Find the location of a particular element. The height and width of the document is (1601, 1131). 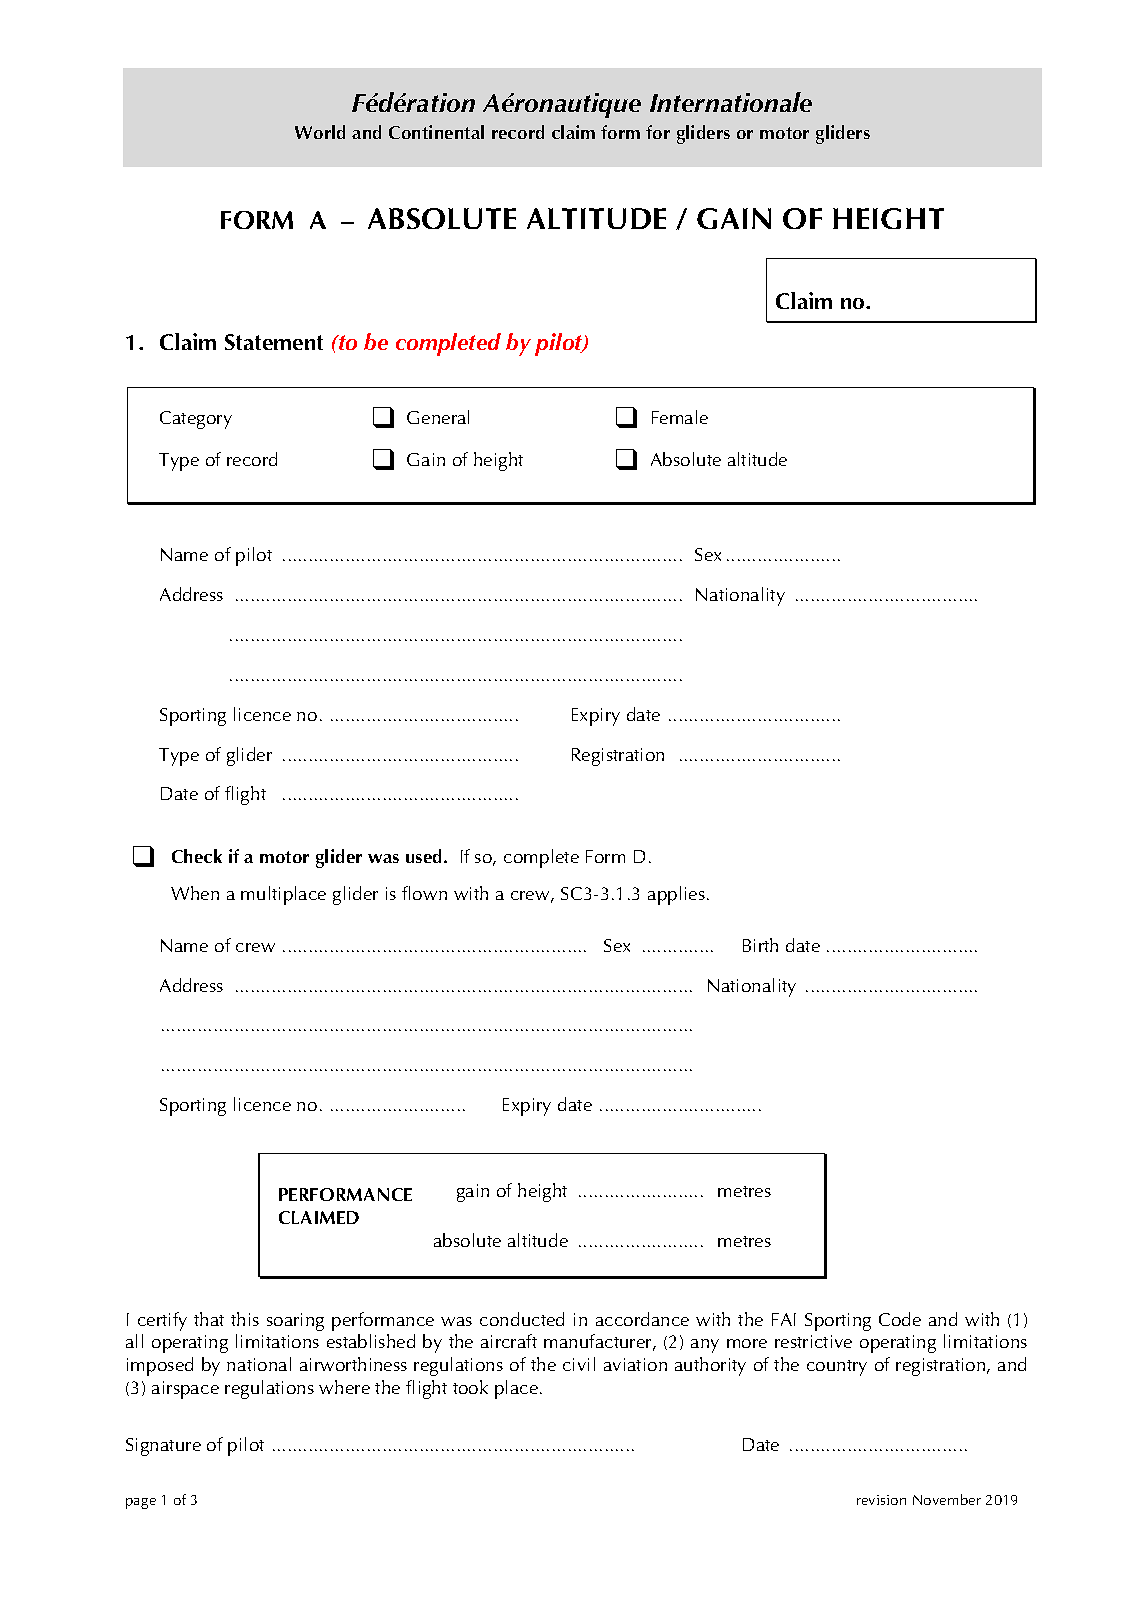

took is located at coordinates (470, 1387).
